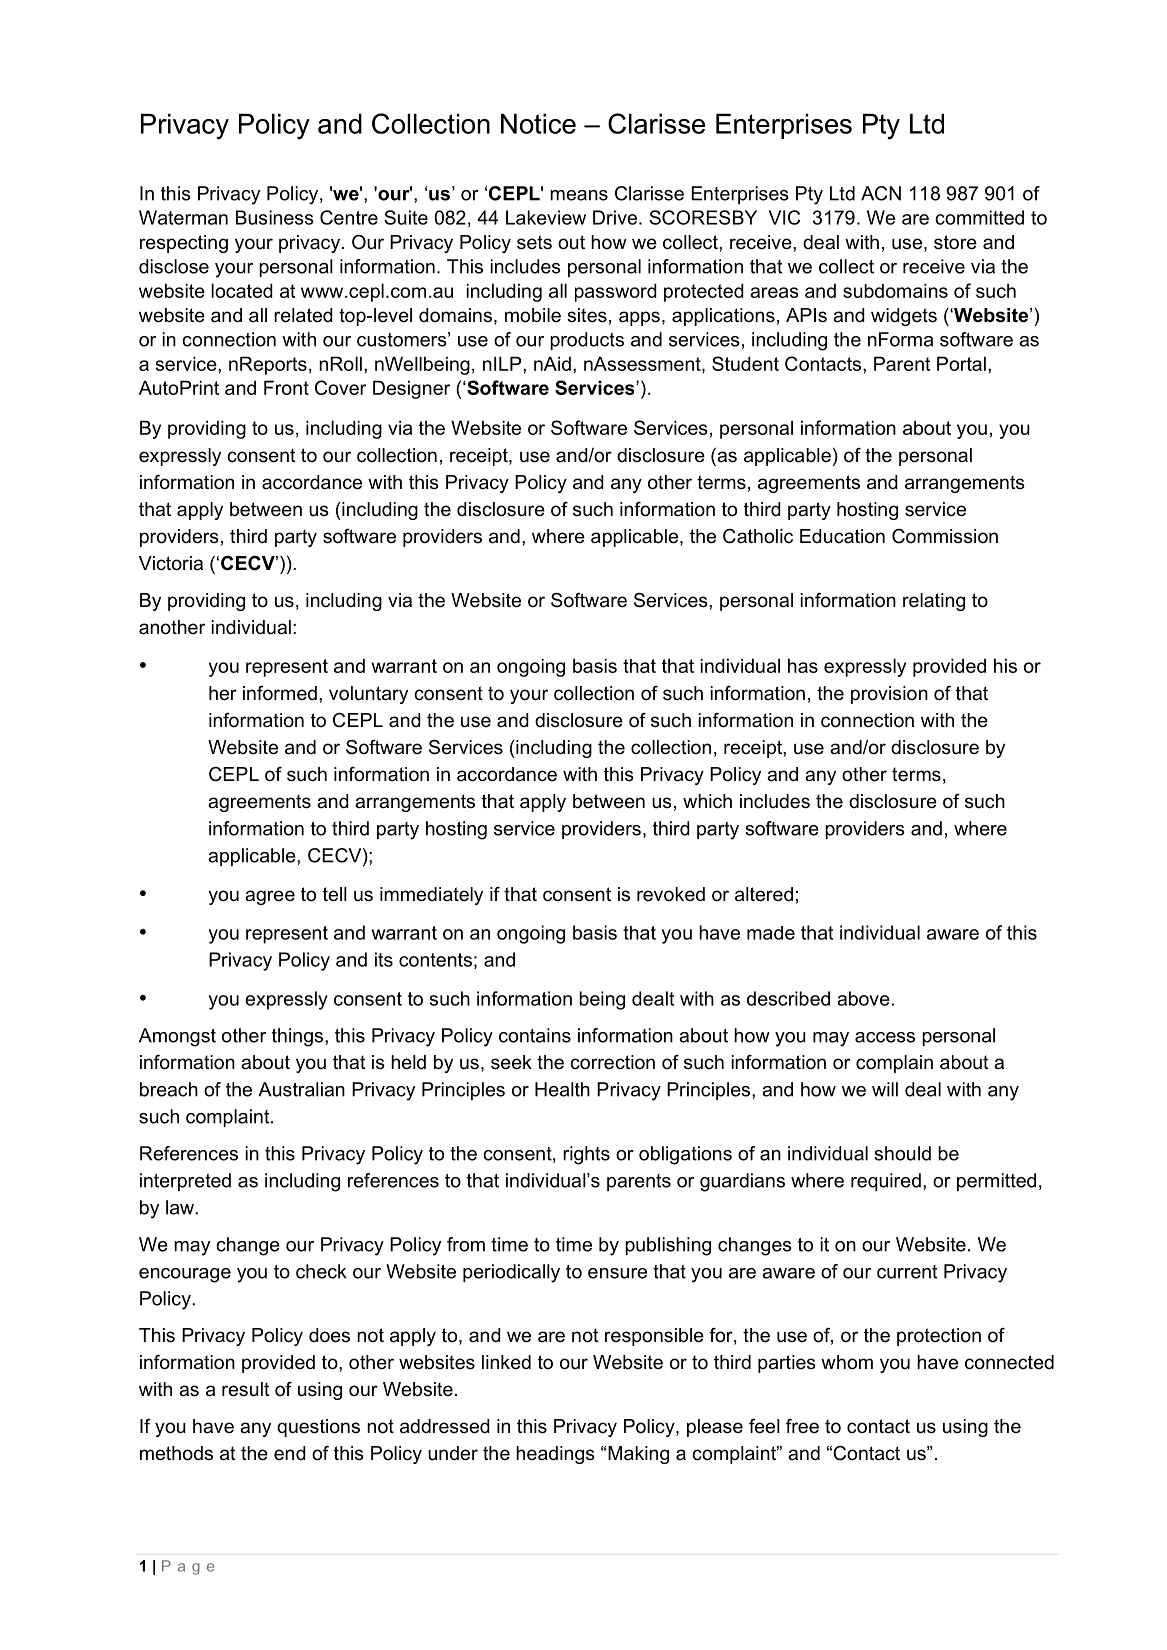 Image resolution: width=1167 pixels, height=1650 pixels. I want to click on relating, so click(934, 602).
